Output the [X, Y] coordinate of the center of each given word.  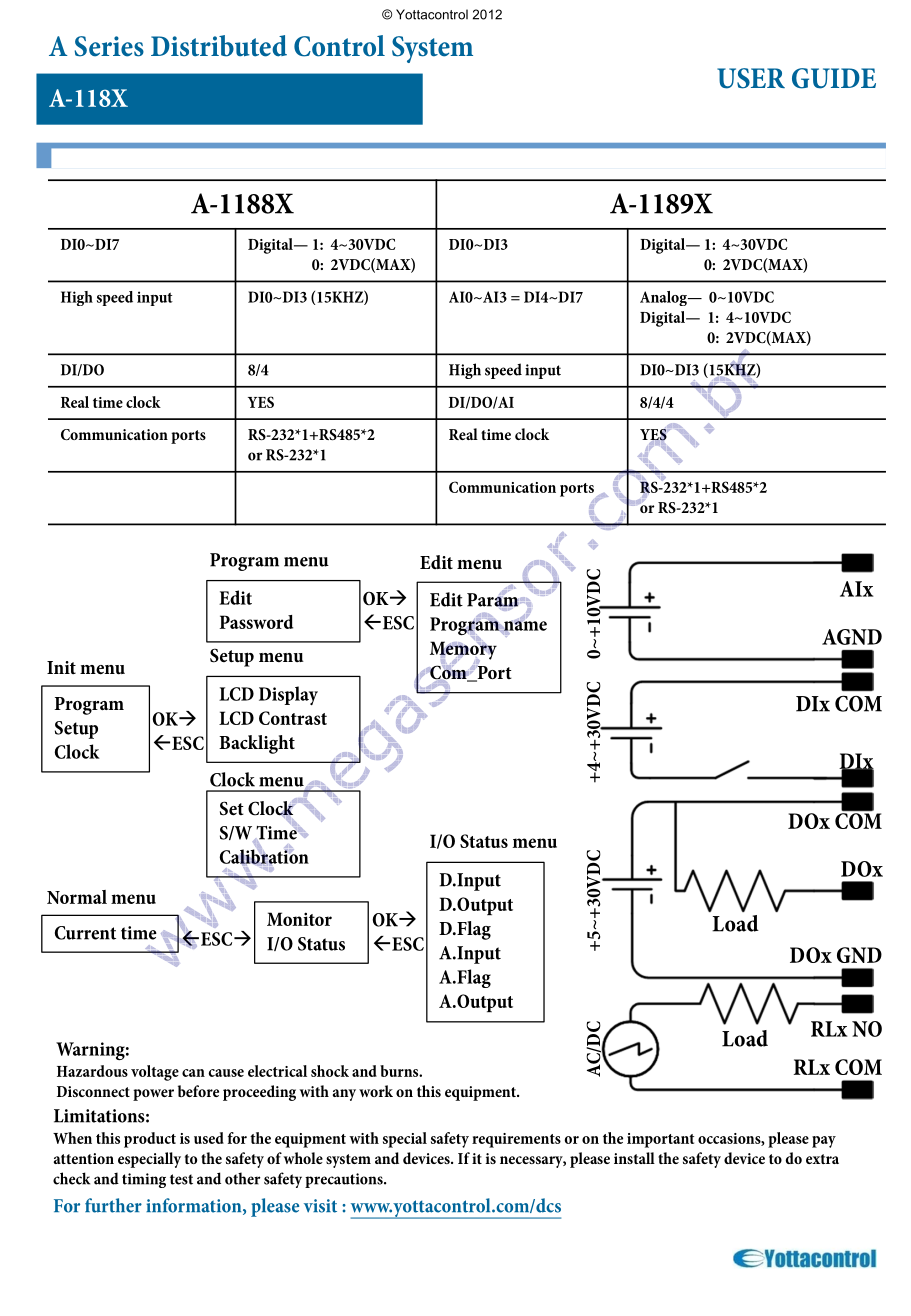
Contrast [293, 718]
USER [751, 78]
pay [824, 1142]
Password [256, 622]
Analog [664, 298]
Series [109, 46]
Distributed [219, 46]
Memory [463, 650]
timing [144, 1180]
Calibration [264, 856]
